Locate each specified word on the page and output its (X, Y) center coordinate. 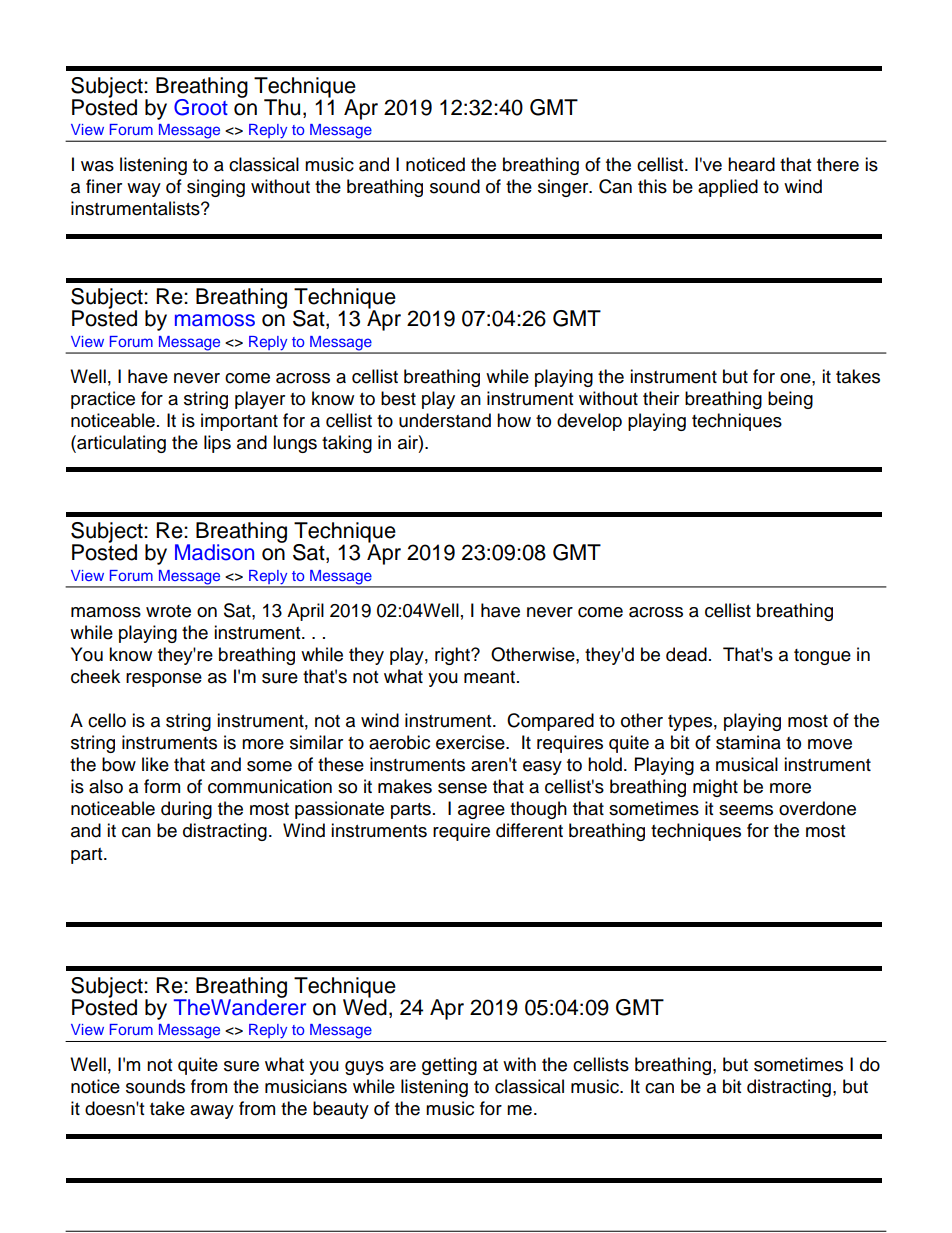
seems (746, 810)
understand (445, 420)
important (239, 422)
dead (686, 654)
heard (751, 164)
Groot (201, 107)
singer (564, 188)
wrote (168, 611)
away (212, 1112)
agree (481, 812)
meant (491, 677)
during (186, 810)
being (790, 400)
